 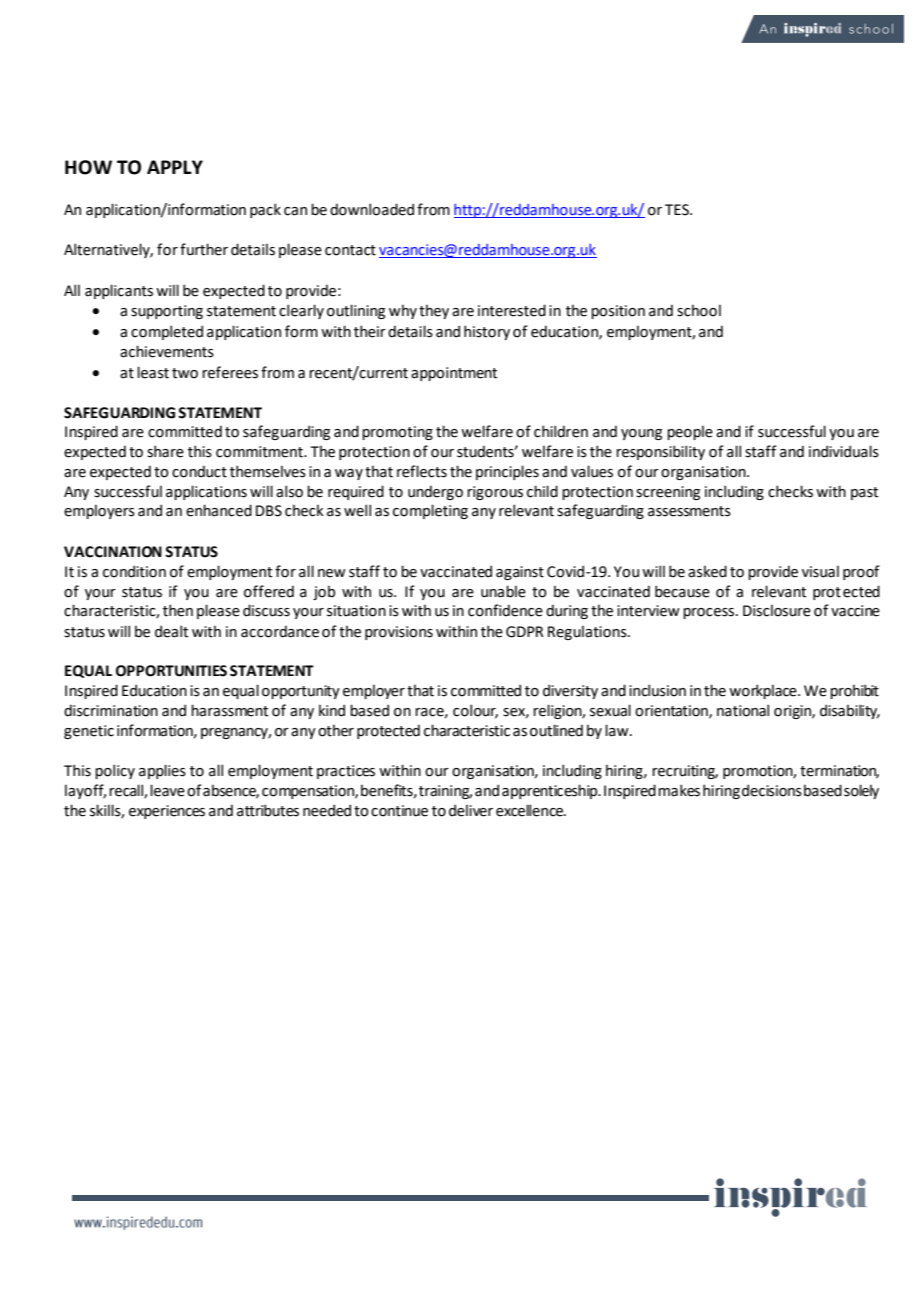 I want to click on school, so click(x=699, y=311).
